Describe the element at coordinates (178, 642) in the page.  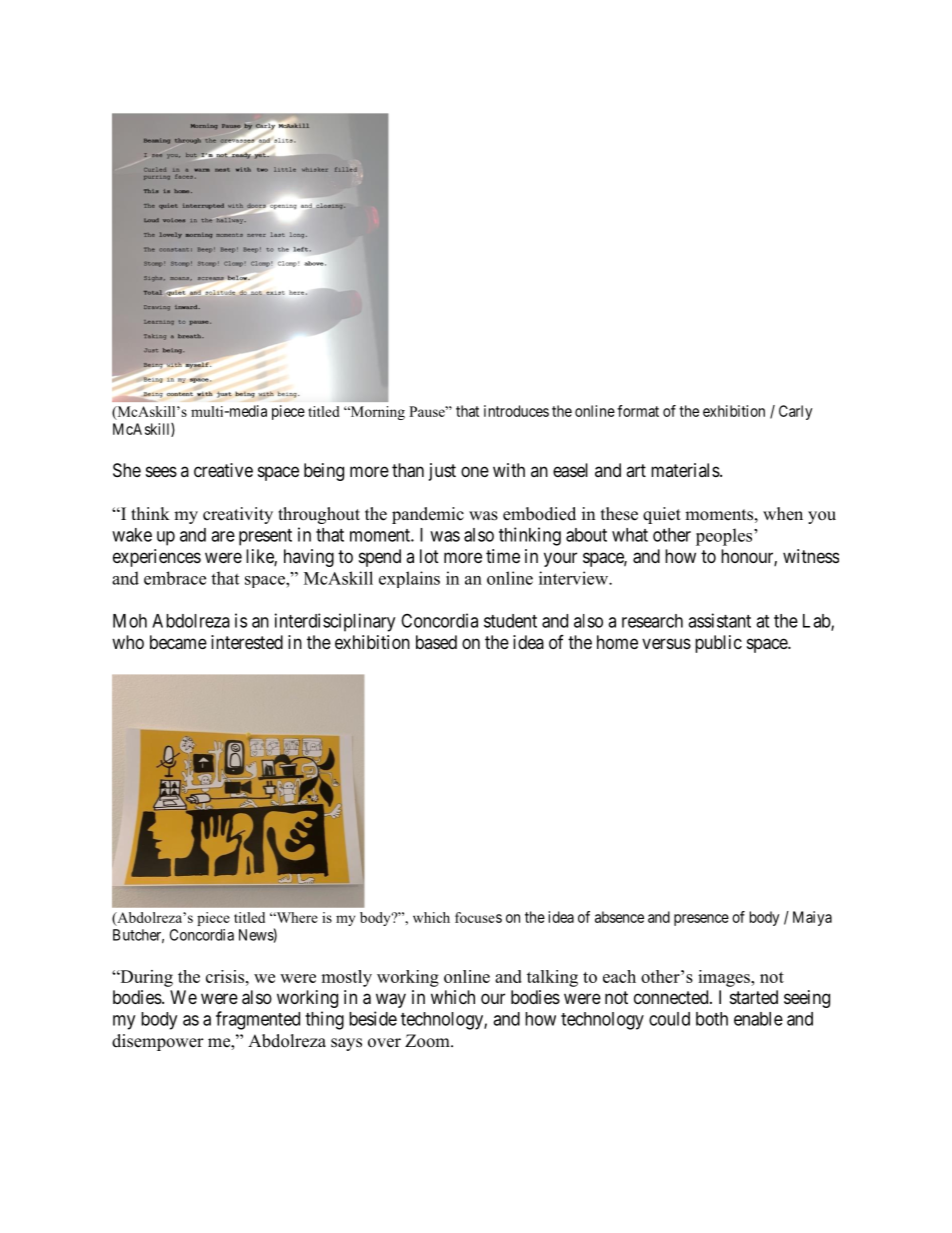
I see `became` at that location.
